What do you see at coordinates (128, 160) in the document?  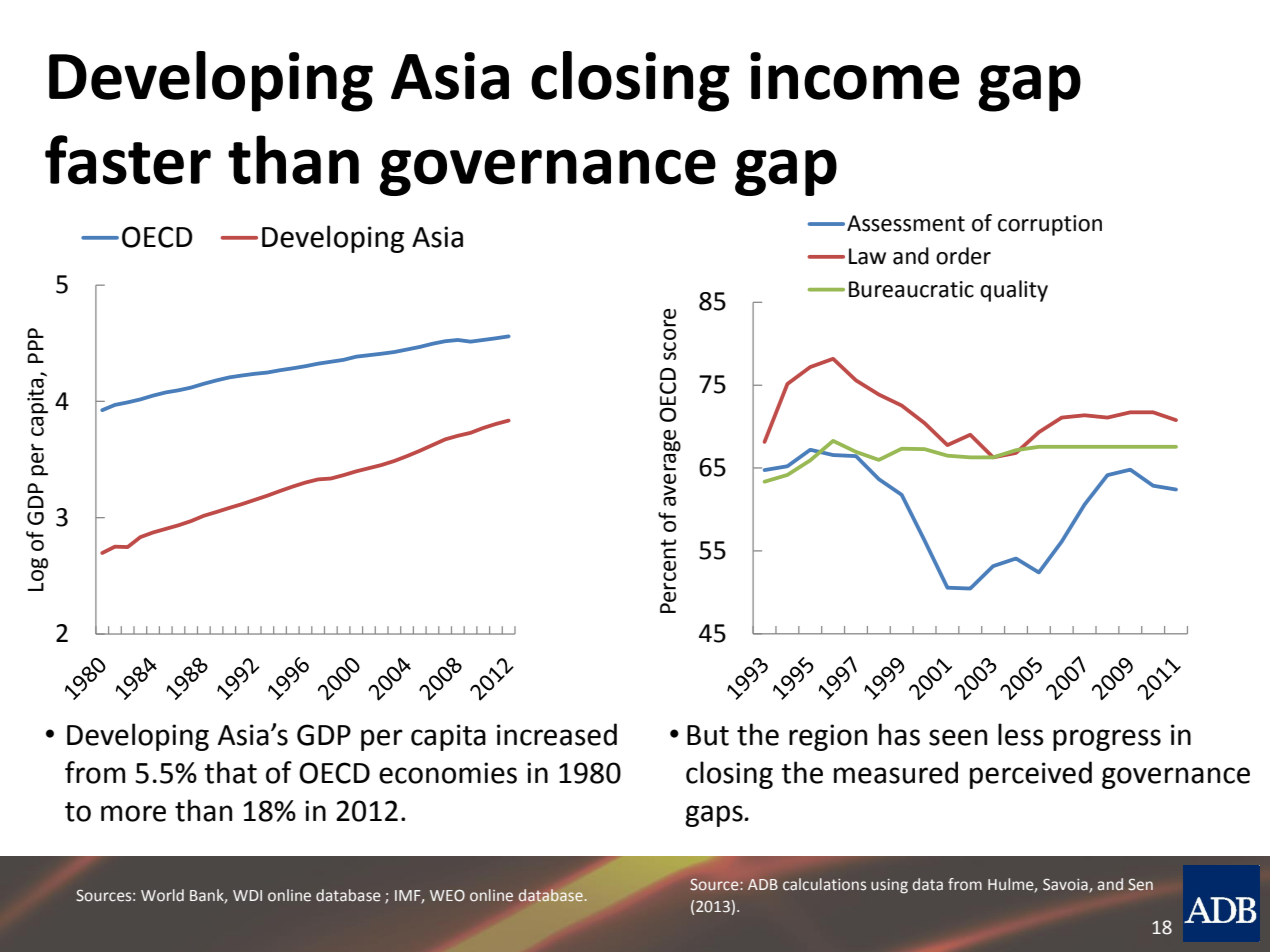 I see `faster` at bounding box center [128, 160].
